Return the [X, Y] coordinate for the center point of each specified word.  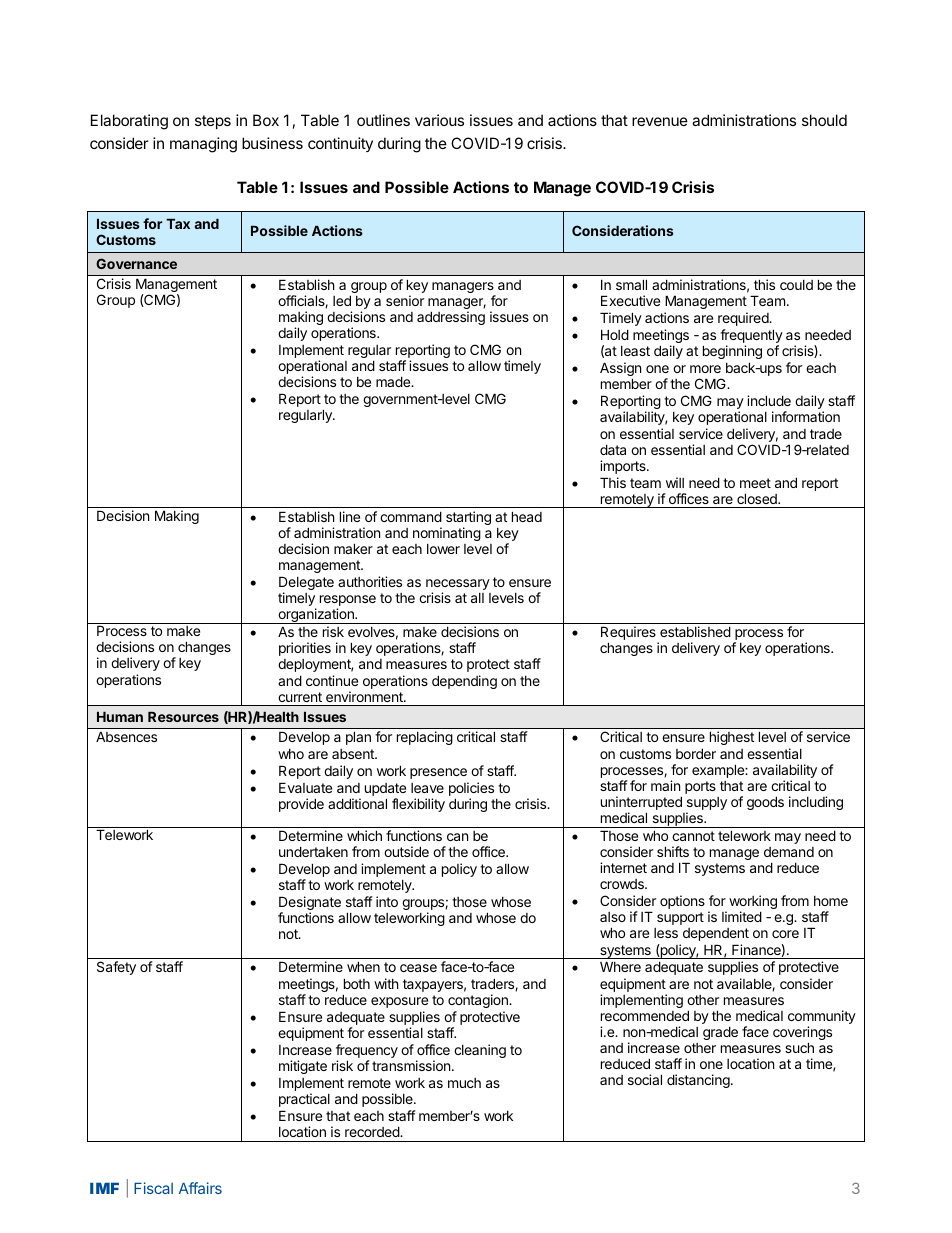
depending [464, 682]
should [824, 120]
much [464, 1083]
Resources [183, 717]
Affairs [200, 1188]
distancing [698, 1081]
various [439, 120]
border [696, 753]
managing [203, 145]
